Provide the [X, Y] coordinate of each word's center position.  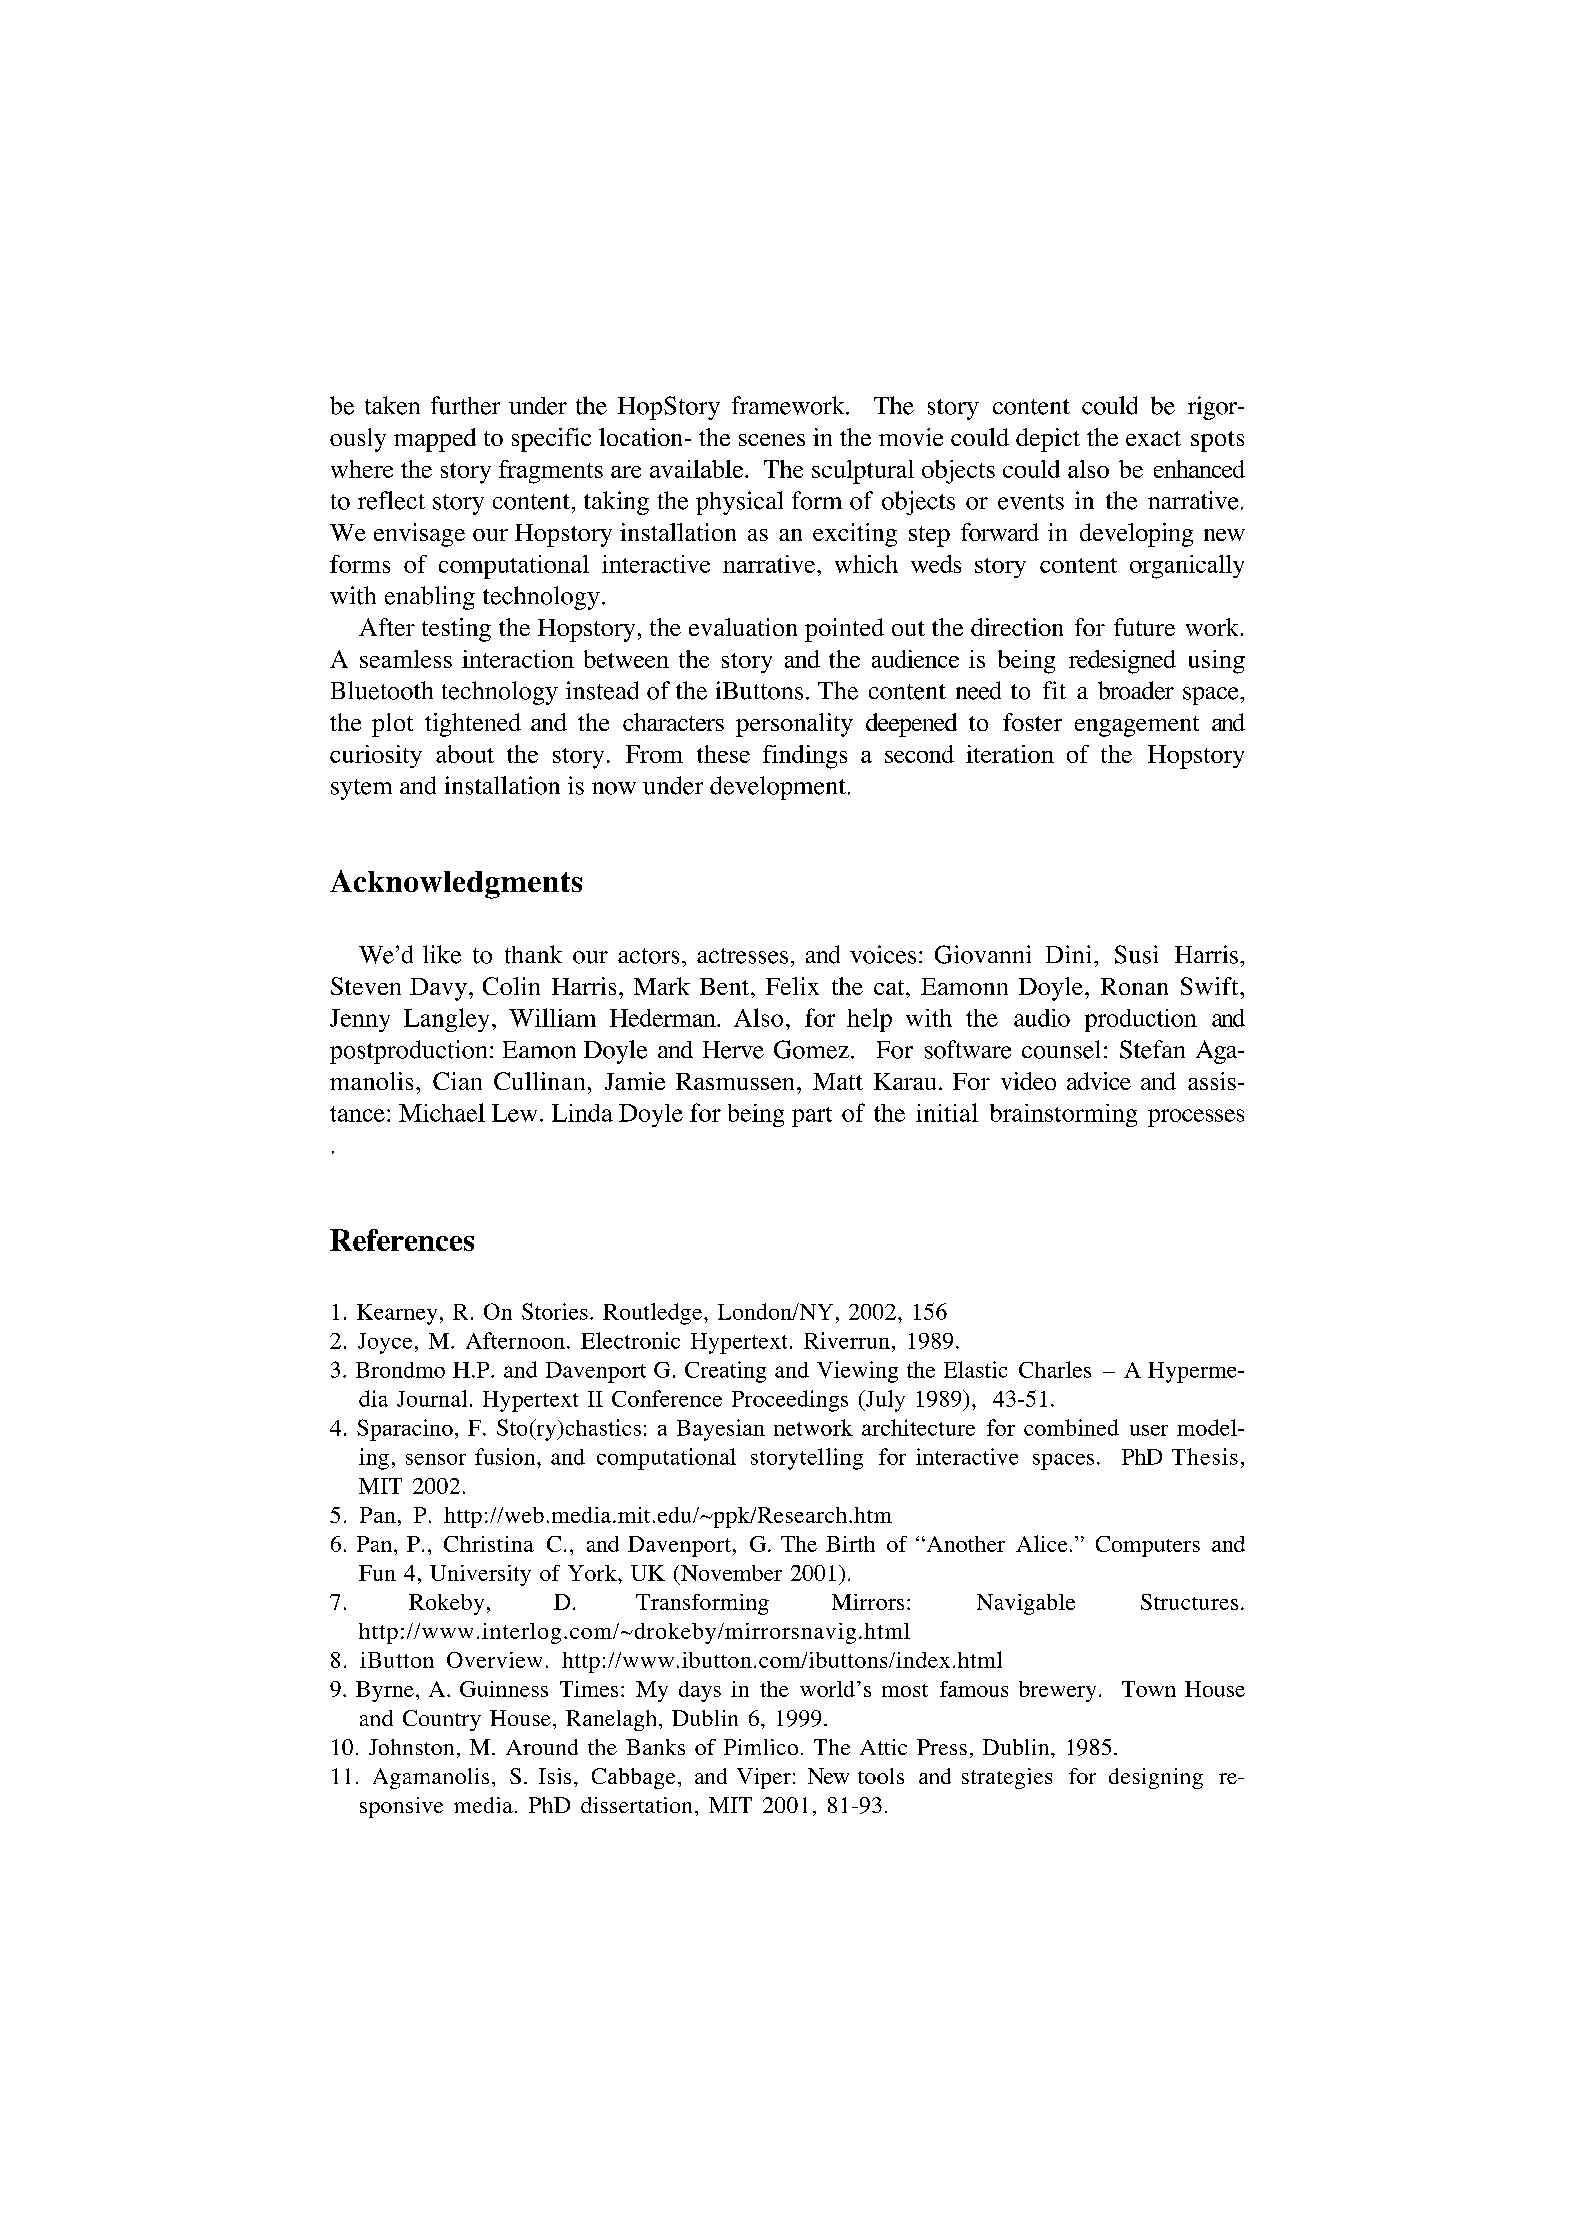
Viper [764, 1778]
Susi [1136, 954]
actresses [742, 956]
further [465, 405]
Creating [725, 1372]
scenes [772, 440]
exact [1153, 438]
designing [1156, 1778]
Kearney [397, 1314]
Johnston [411, 1747]
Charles [1055, 1369]
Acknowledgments [456, 884]
